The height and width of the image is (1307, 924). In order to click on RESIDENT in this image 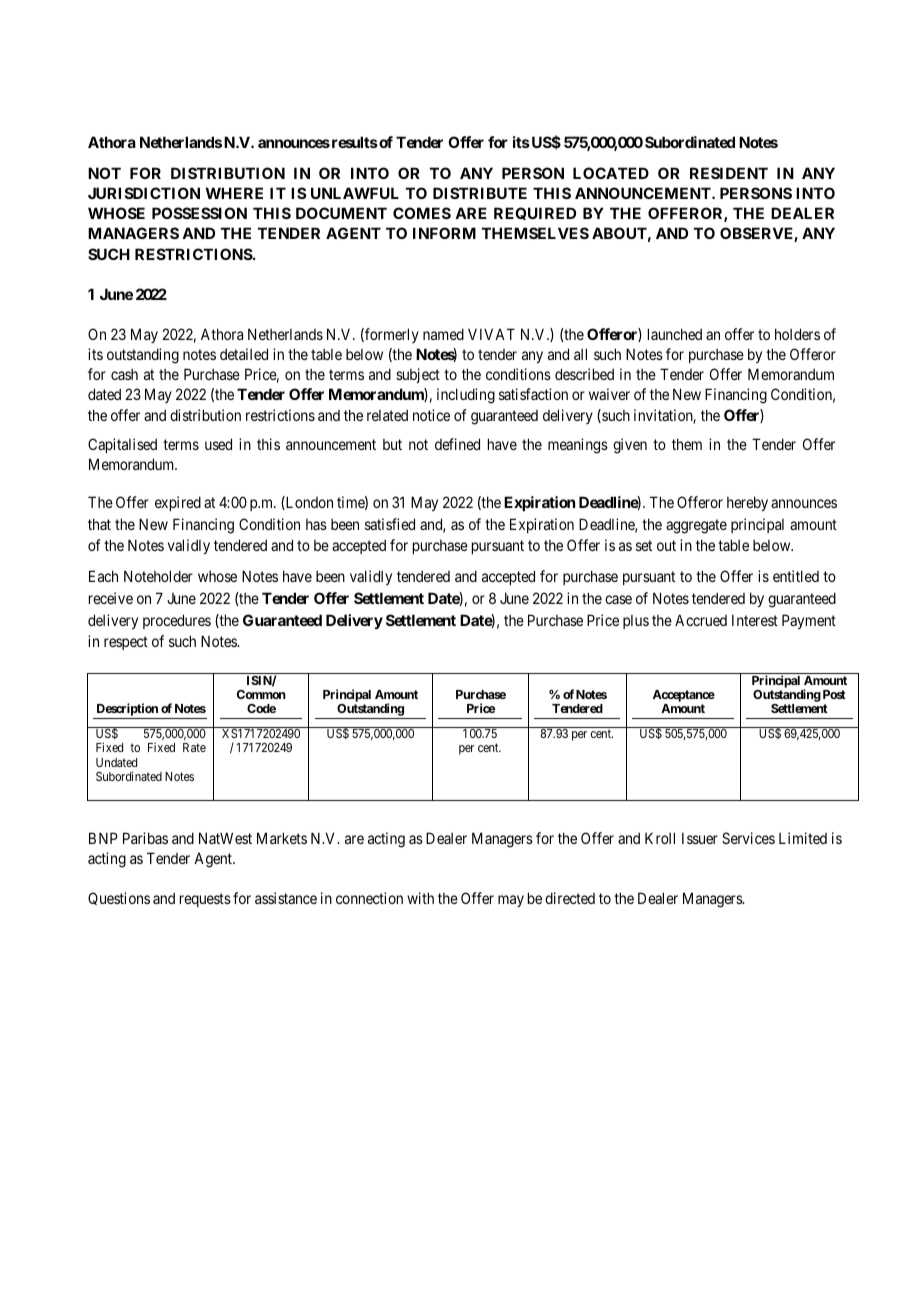, I will do `click(729, 173)`.
